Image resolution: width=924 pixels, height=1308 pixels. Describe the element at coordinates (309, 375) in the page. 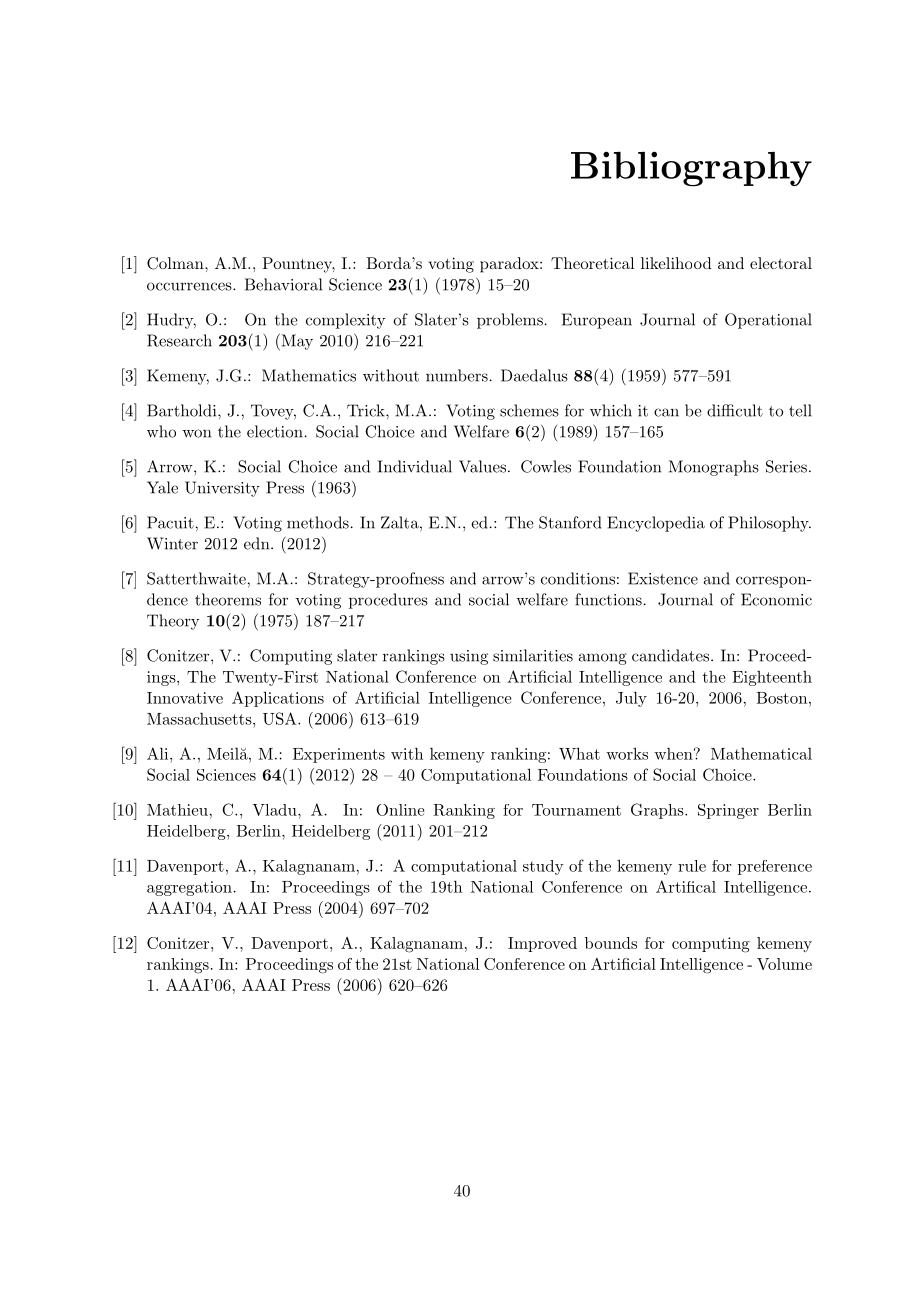

I see `Mathematics` at that location.
